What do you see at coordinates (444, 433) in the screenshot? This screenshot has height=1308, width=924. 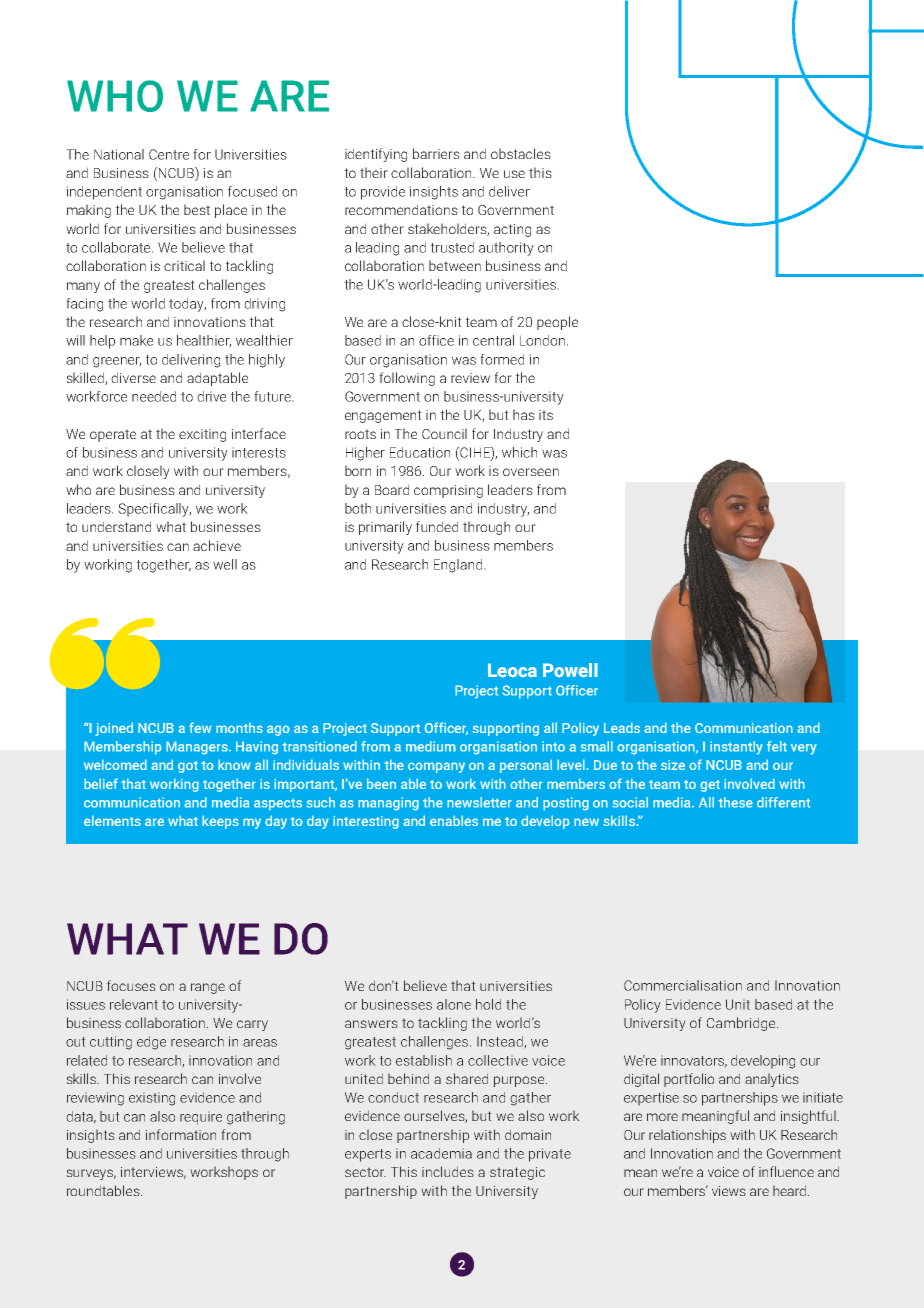 I see `Council` at bounding box center [444, 433].
